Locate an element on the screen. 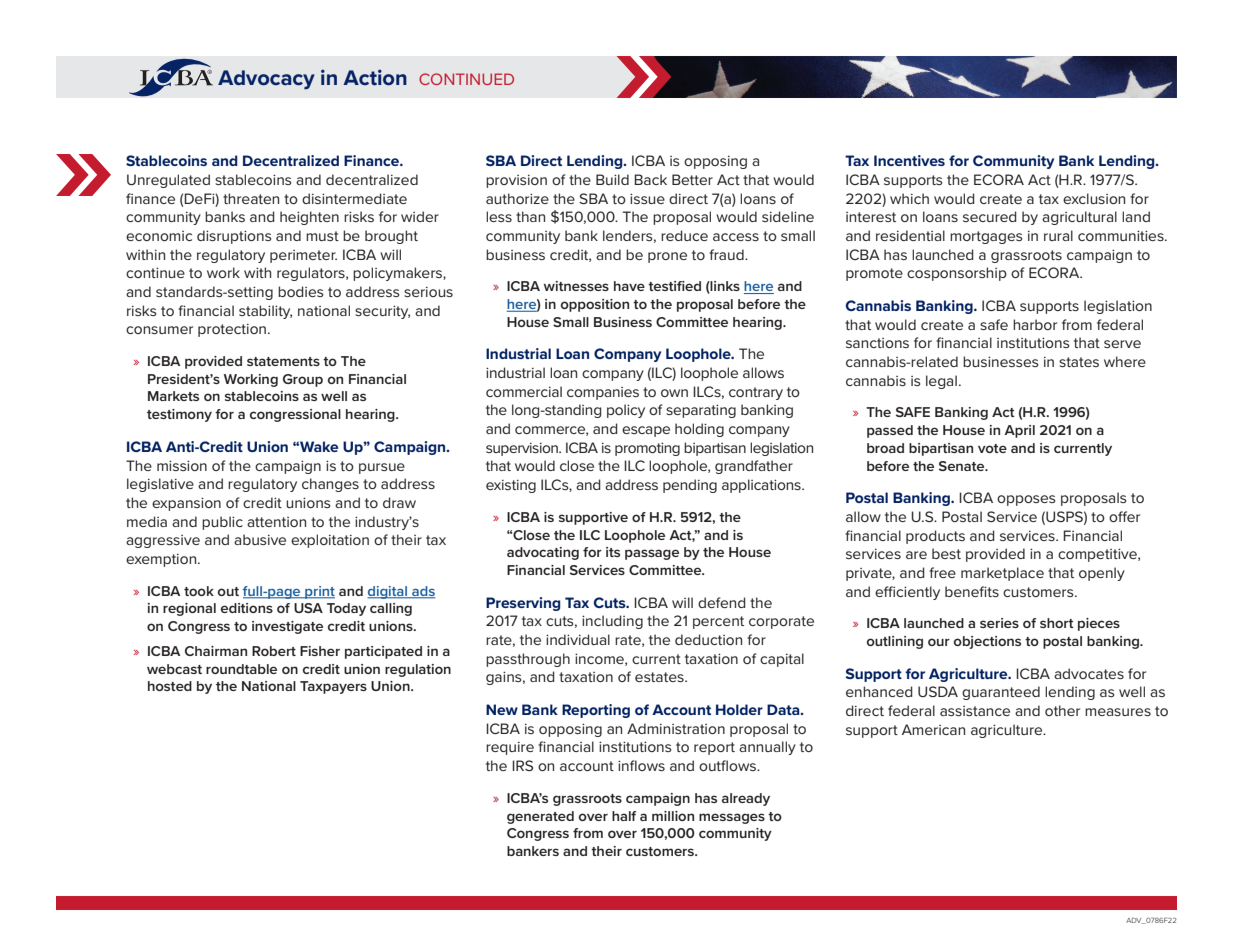  series is located at coordinates (999, 623).
